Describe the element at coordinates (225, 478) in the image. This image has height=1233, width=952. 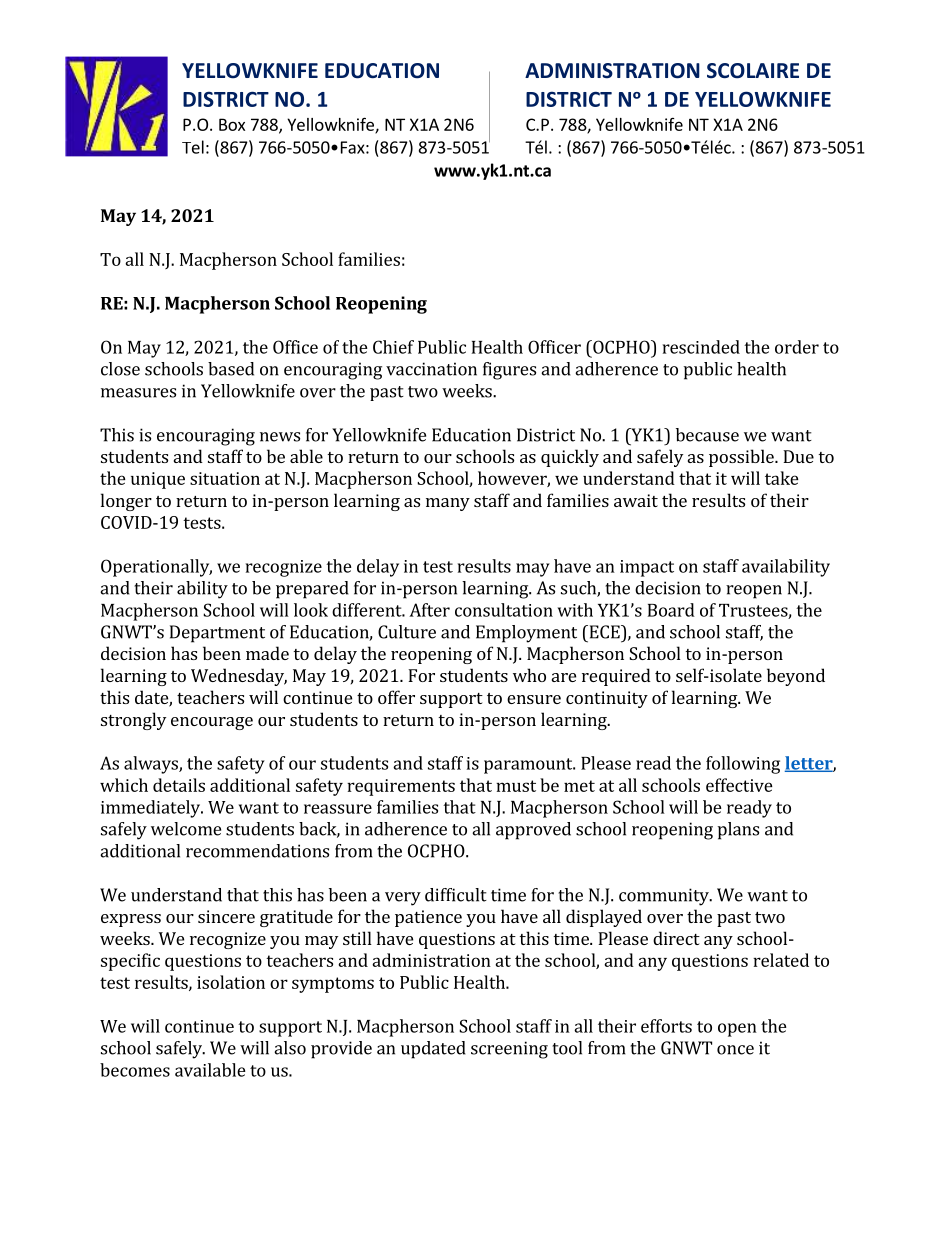
I see `situation` at that location.
